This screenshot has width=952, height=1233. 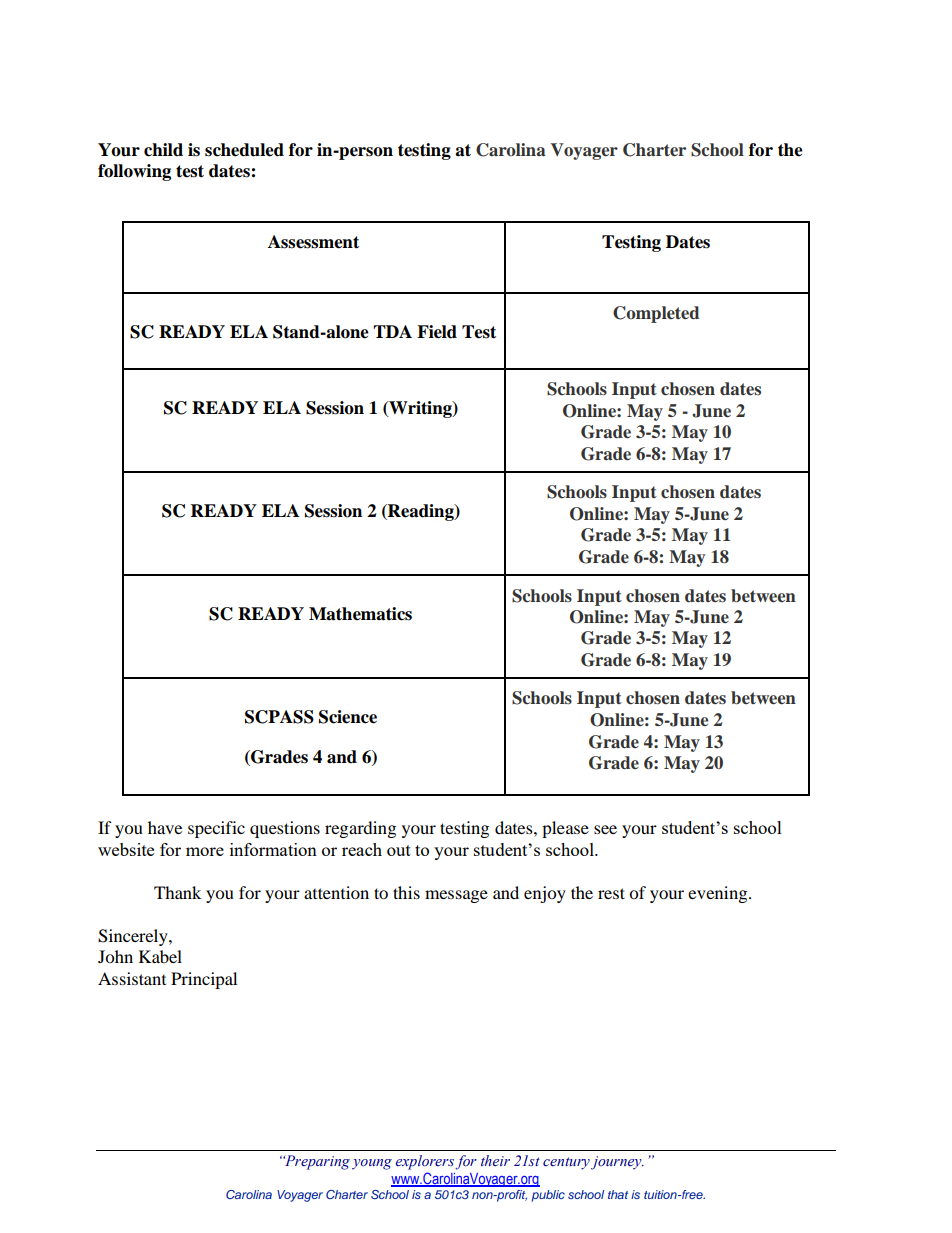 What do you see at coordinates (313, 242) in the screenshot?
I see `Assessment` at bounding box center [313, 242].
